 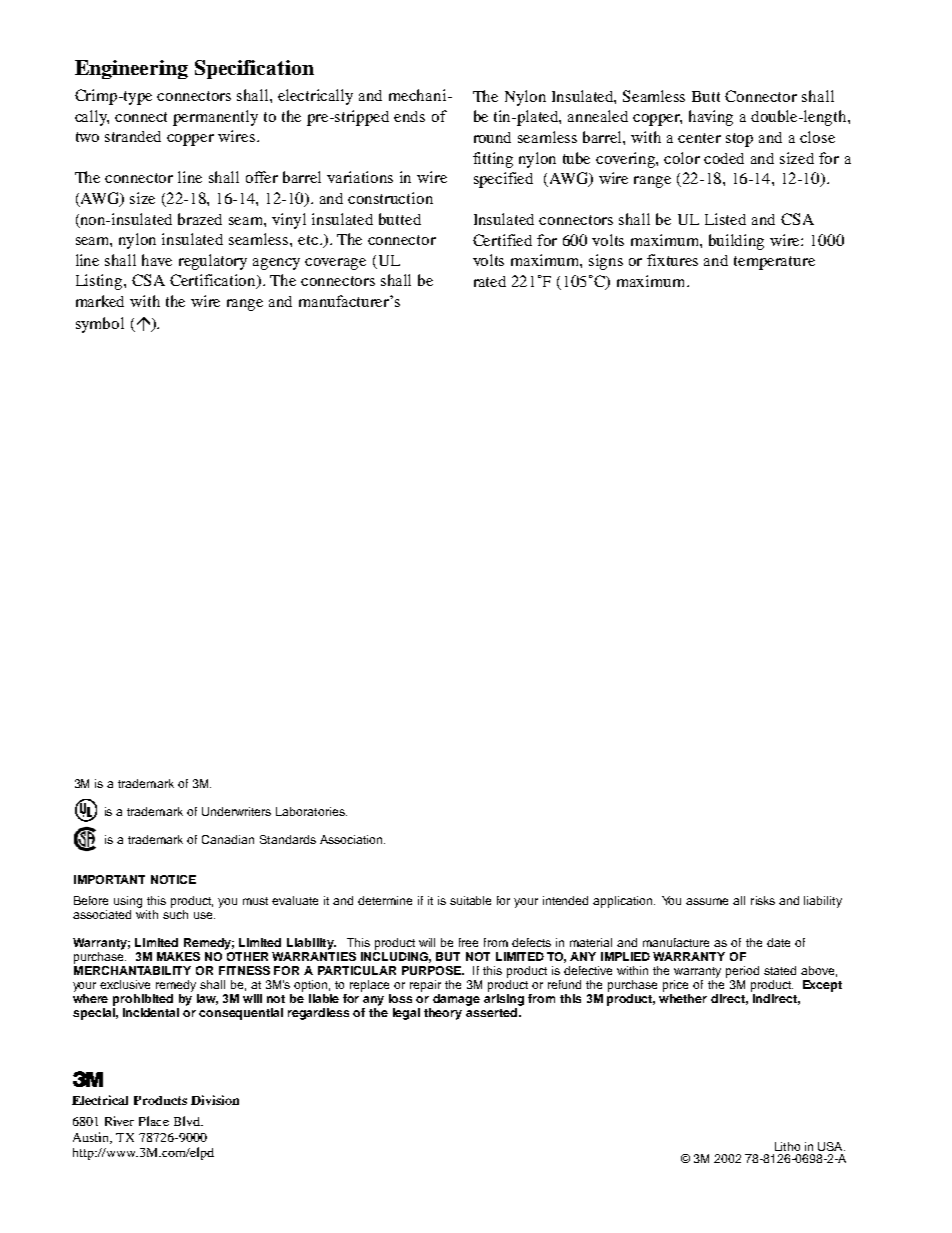 I want to click on having, so click(x=711, y=118).
